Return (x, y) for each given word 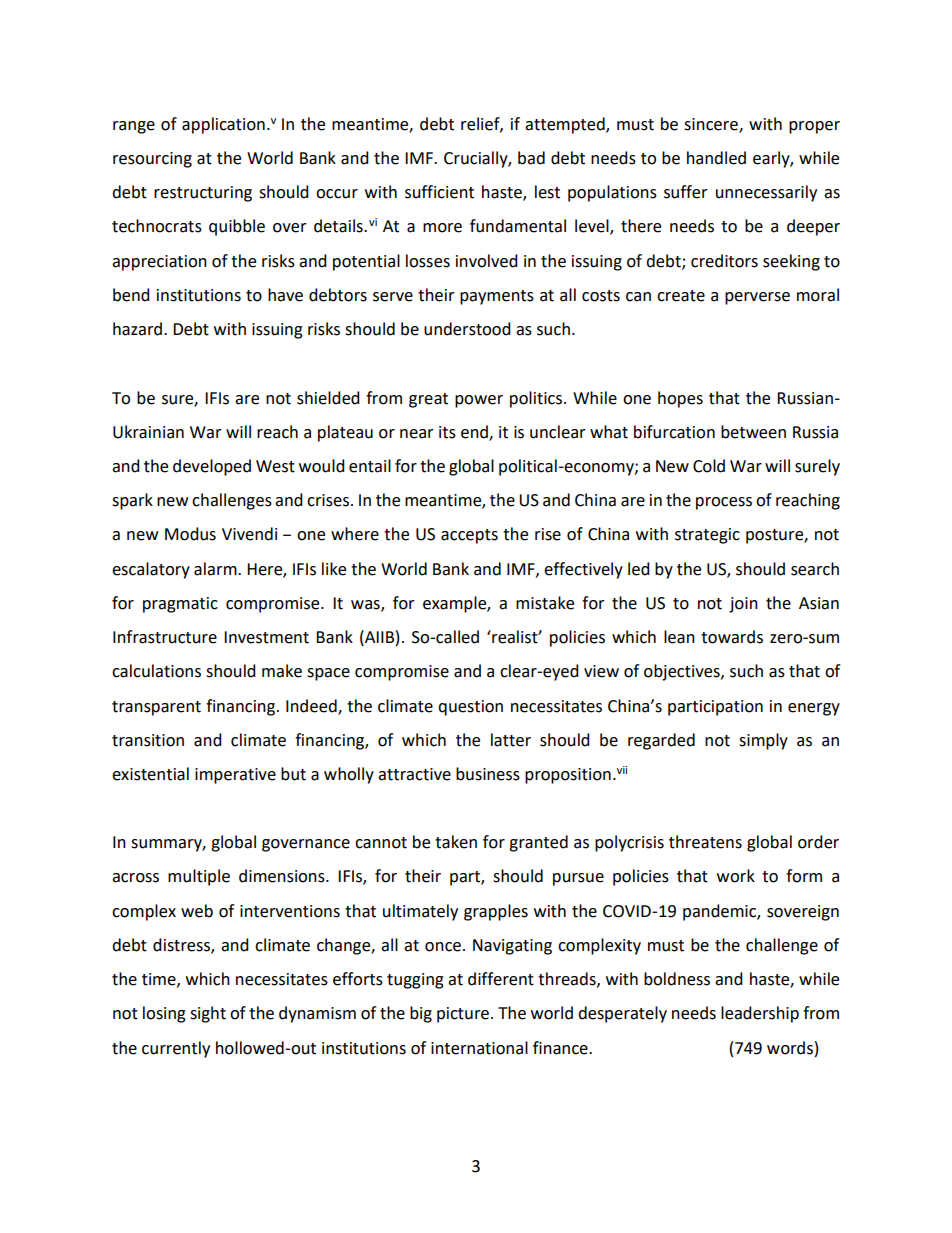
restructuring (203, 194)
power (479, 401)
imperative (235, 776)
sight (208, 1014)
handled (716, 158)
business (488, 774)
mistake (545, 603)
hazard (139, 329)
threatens (705, 842)
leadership (760, 1014)
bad (531, 158)
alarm (216, 569)
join (743, 605)
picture (463, 1015)
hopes (680, 399)
